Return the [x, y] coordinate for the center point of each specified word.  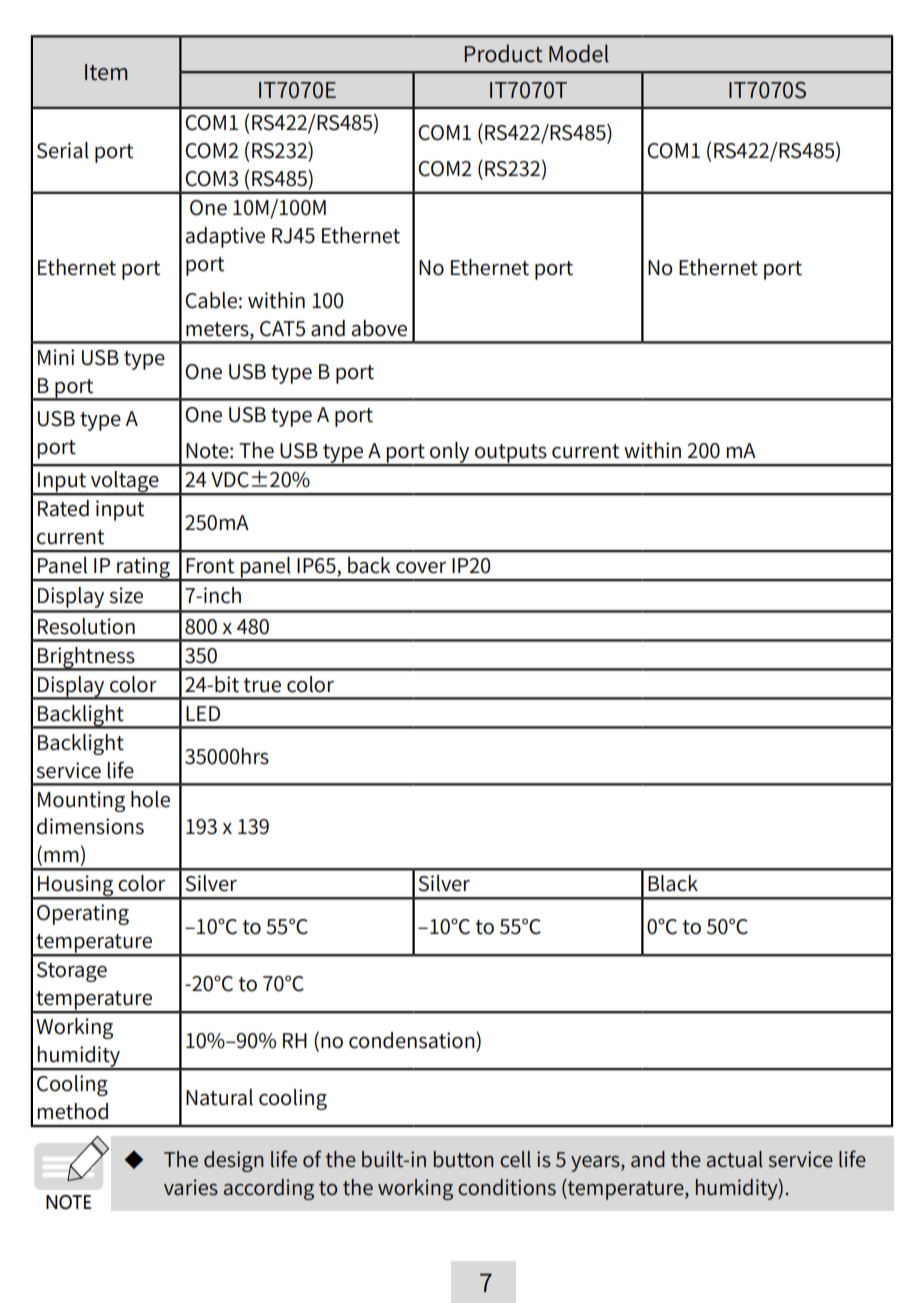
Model [579, 53]
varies [191, 1187]
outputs [511, 454]
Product [504, 53]
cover [421, 568]
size [126, 595]
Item [106, 72]
